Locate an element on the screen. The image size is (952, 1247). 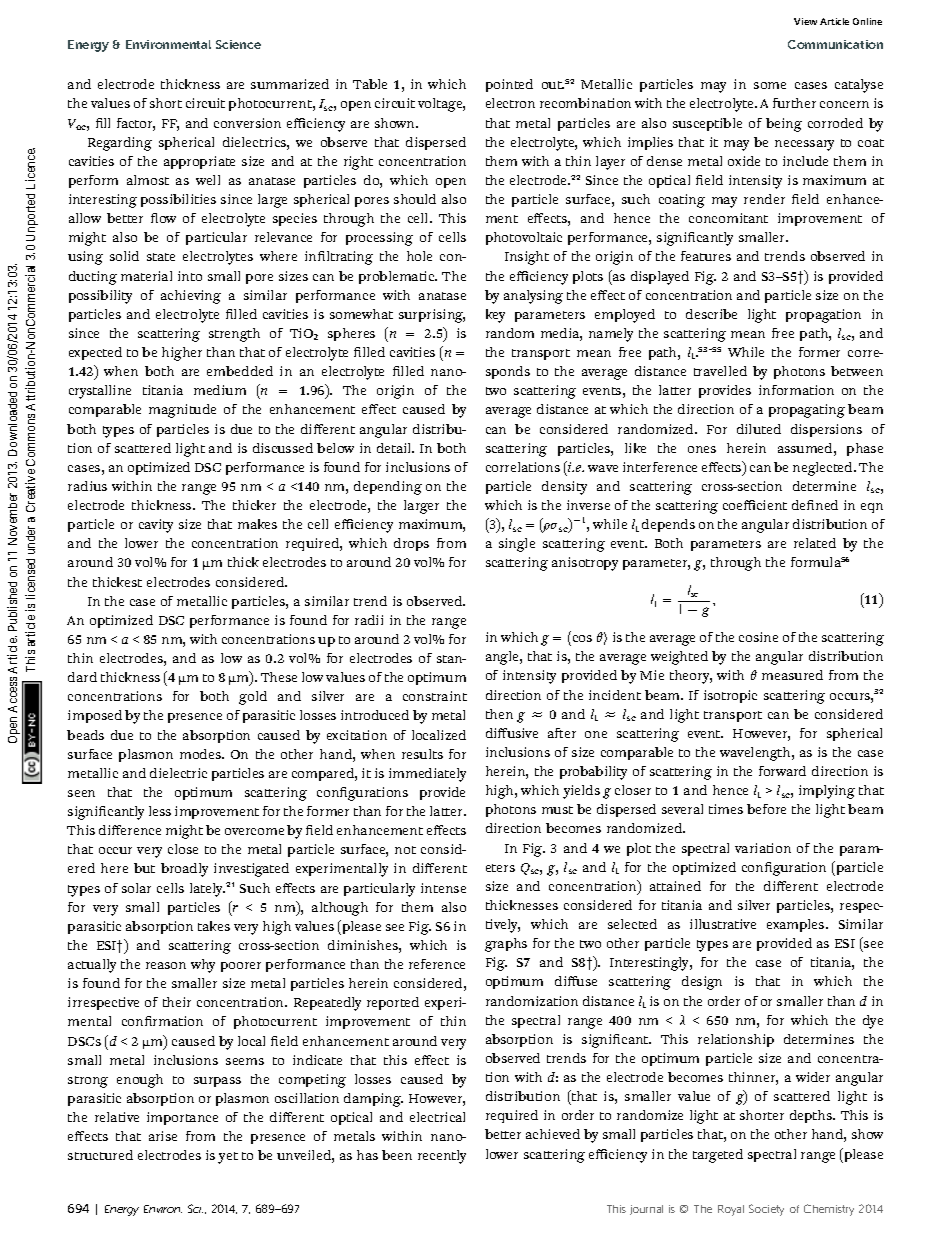
pointed is located at coordinates (509, 85).
